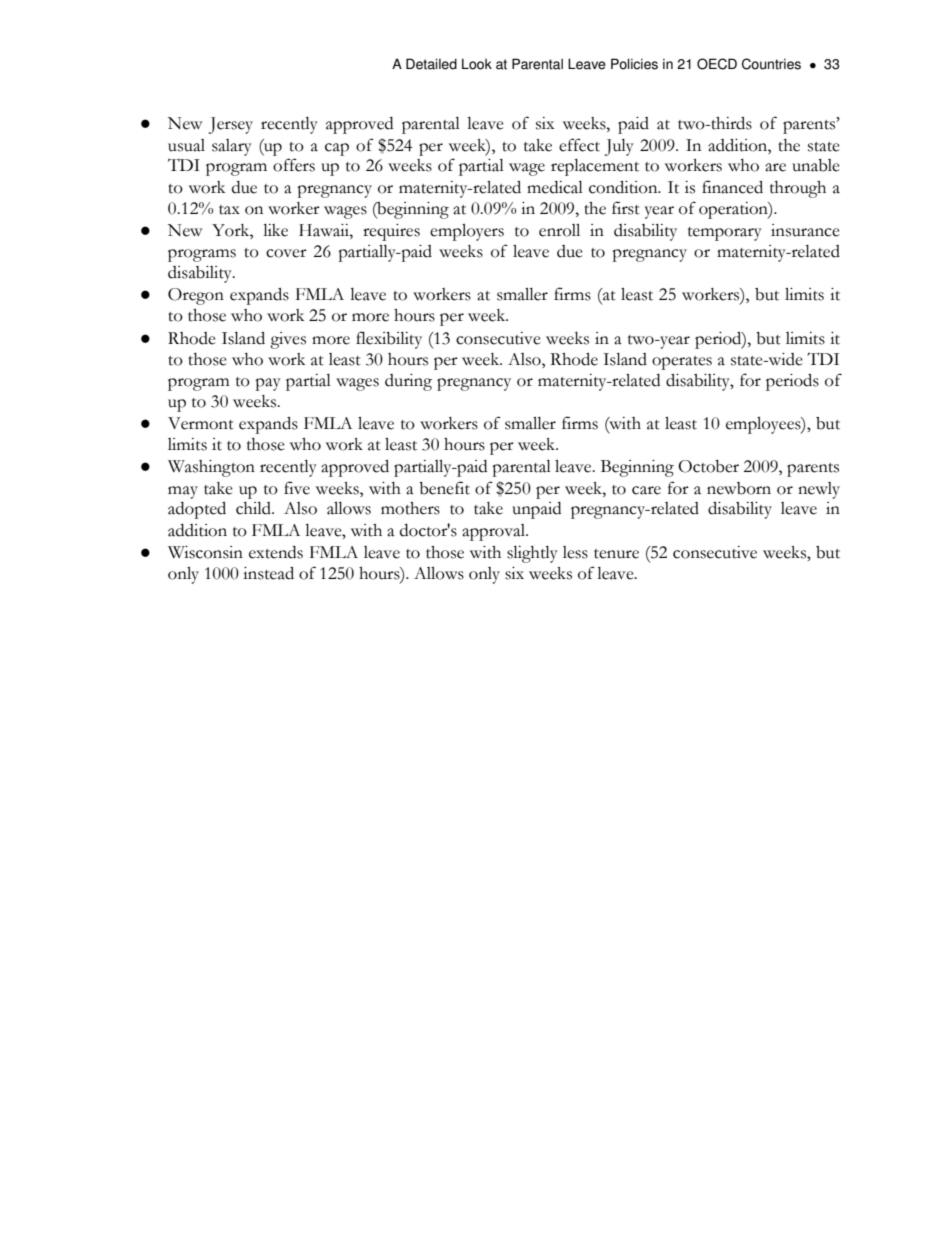  I want to click on pay, so click(268, 384).
